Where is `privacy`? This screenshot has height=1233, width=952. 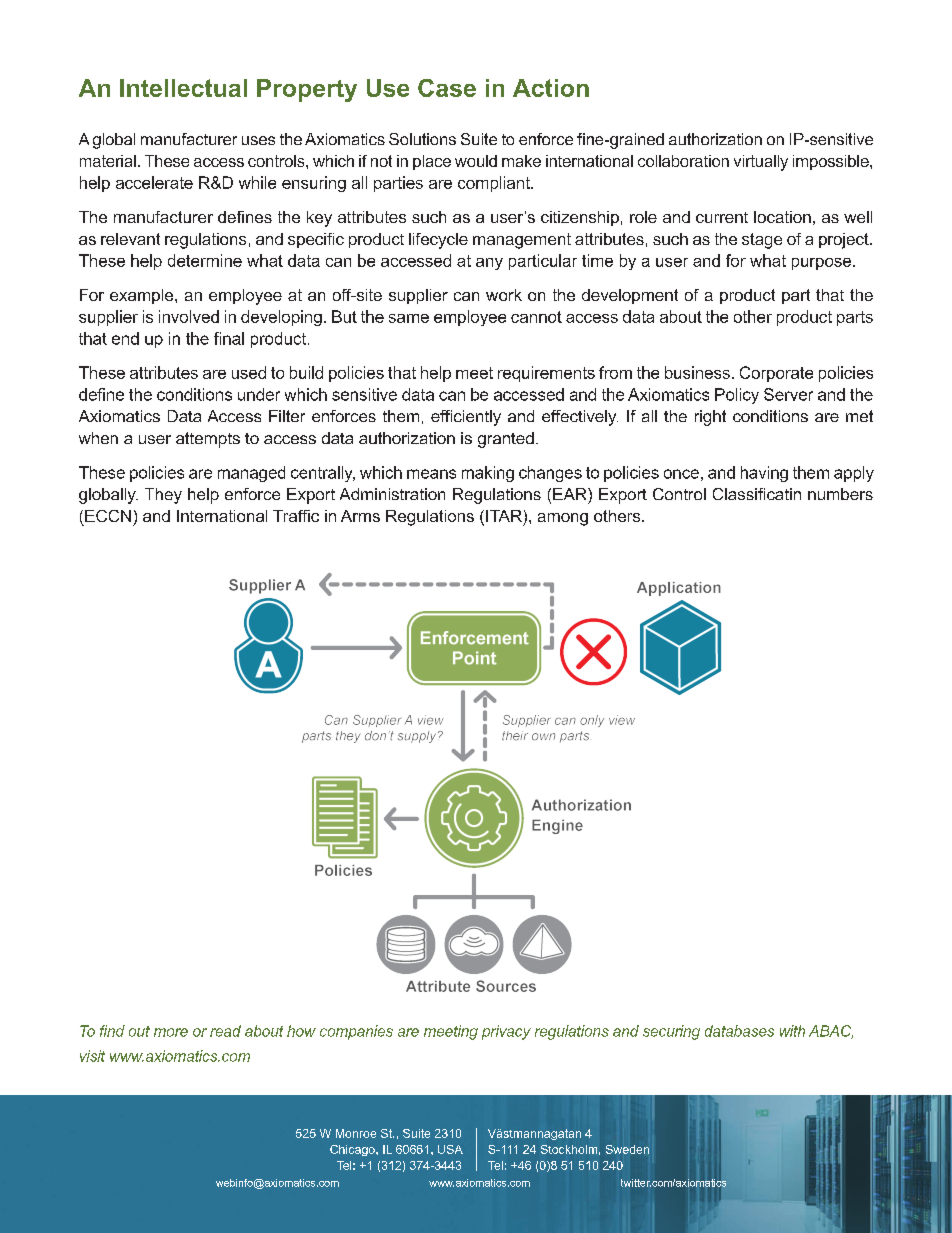 privacy is located at coordinates (506, 1032).
